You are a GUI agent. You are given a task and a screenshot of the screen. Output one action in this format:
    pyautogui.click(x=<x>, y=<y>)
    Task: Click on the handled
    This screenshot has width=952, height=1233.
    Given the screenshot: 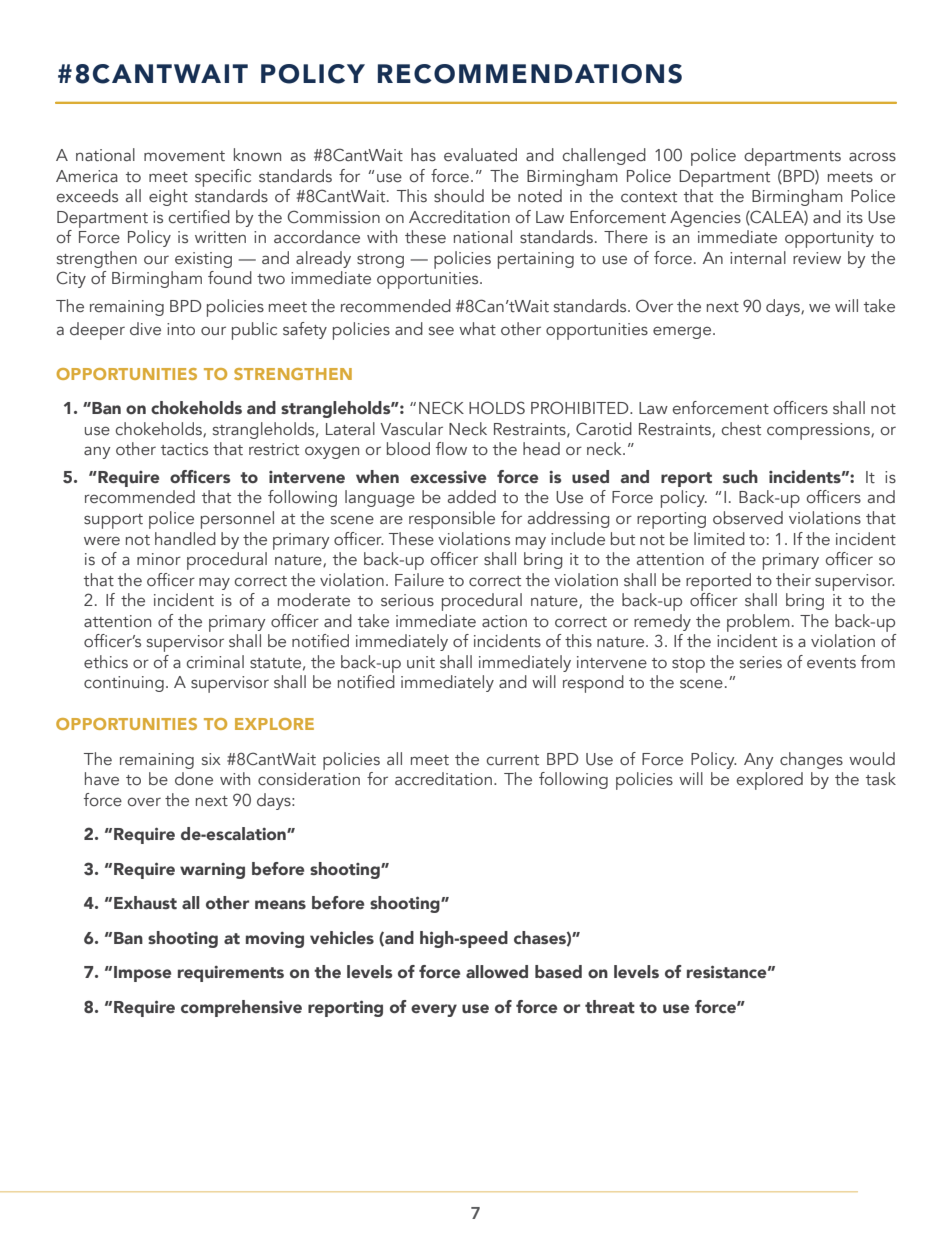 What is the action you would take?
    pyautogui.click(x=185, y=539)
